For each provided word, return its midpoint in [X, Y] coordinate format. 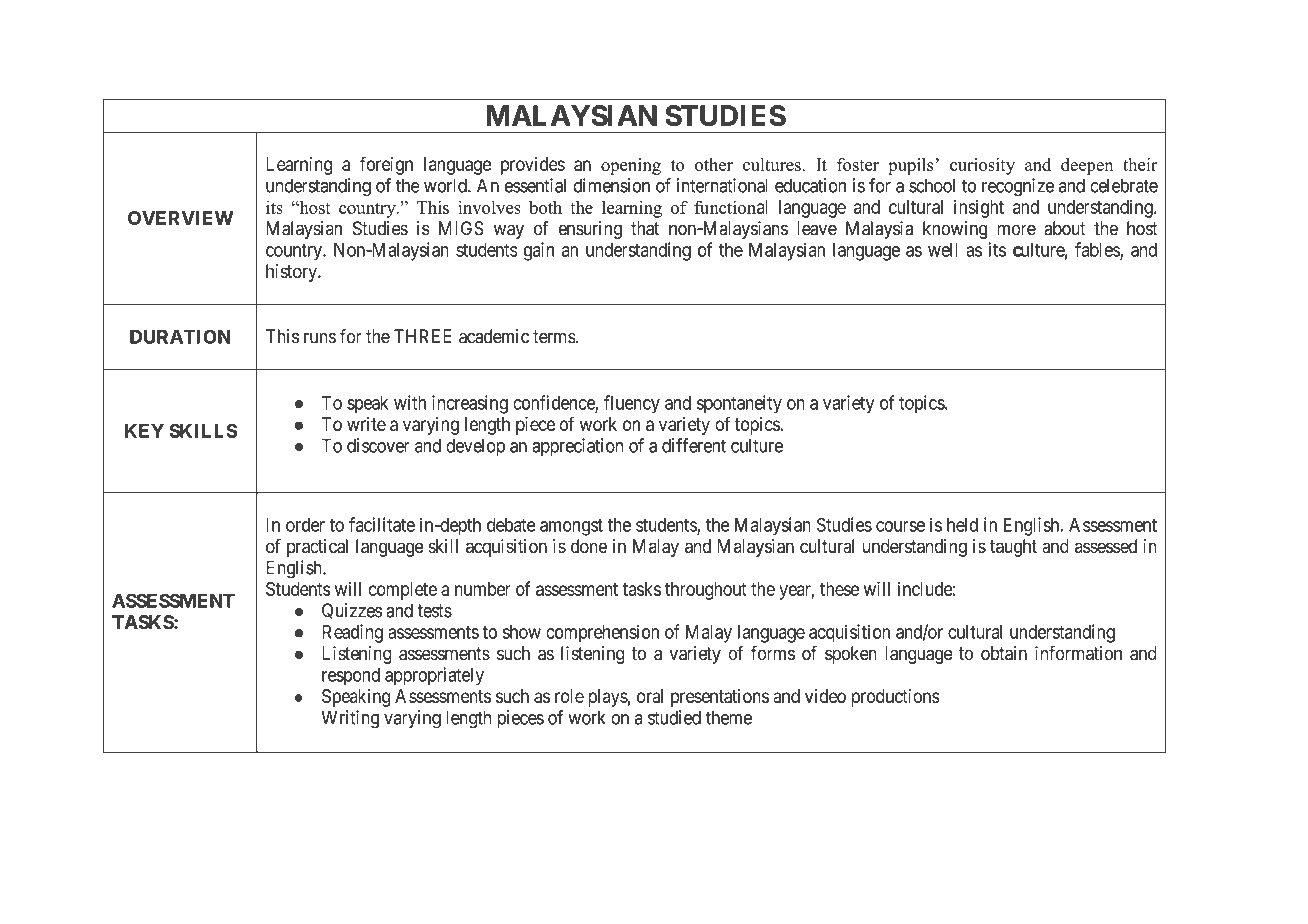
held [962, 525]
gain [539, 251]
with [410, 402]
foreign [386, 165]
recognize [1018, 187]
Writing [350, 719]
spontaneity [739, 404]
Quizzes [352, 611]
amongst [571, 527]
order [305, 525]
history [292, 273]
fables [1098, 250]
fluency [632, 404]
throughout [706, 591]
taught [1013, 548]
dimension [611, 185]
